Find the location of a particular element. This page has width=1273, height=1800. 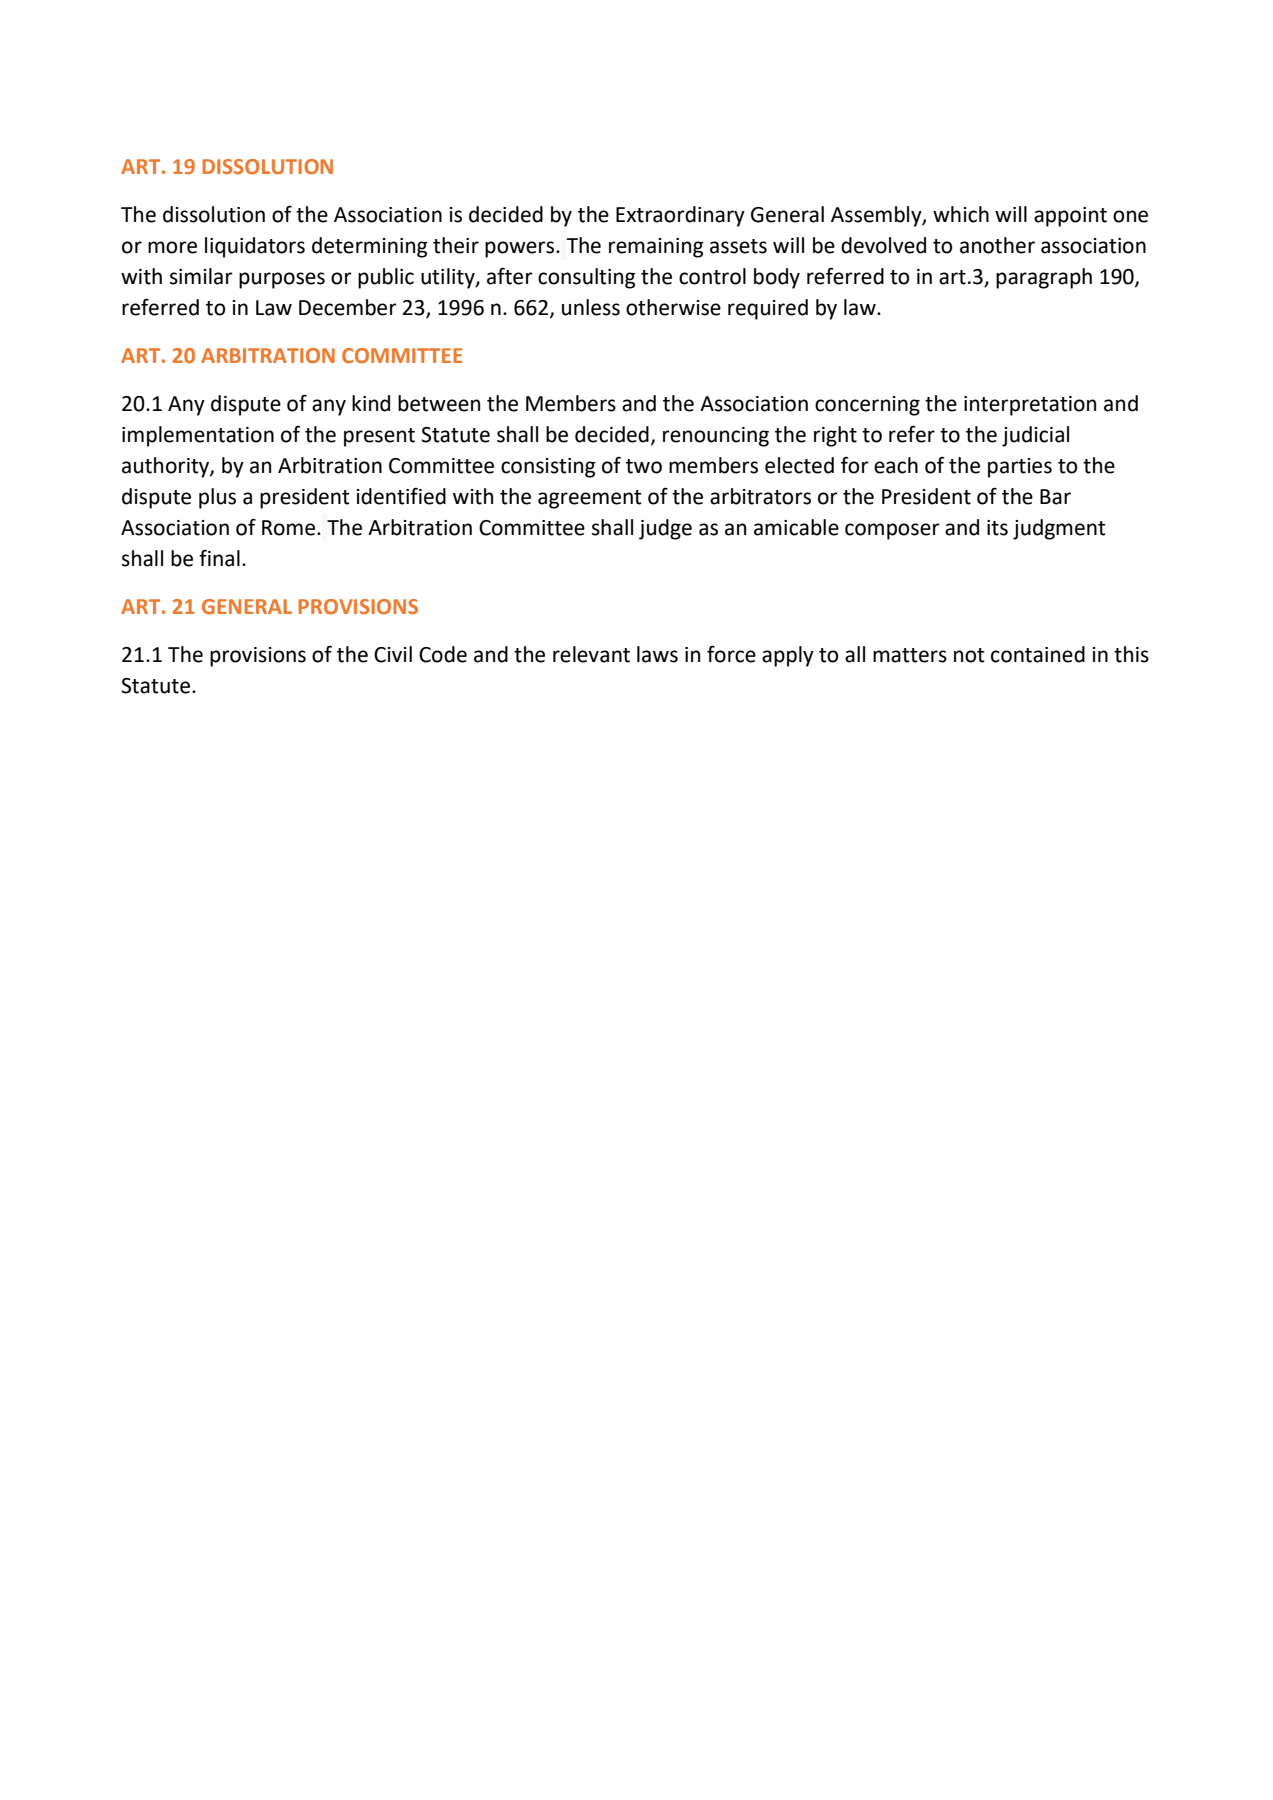

kind is located at coordinates (371, 403).
